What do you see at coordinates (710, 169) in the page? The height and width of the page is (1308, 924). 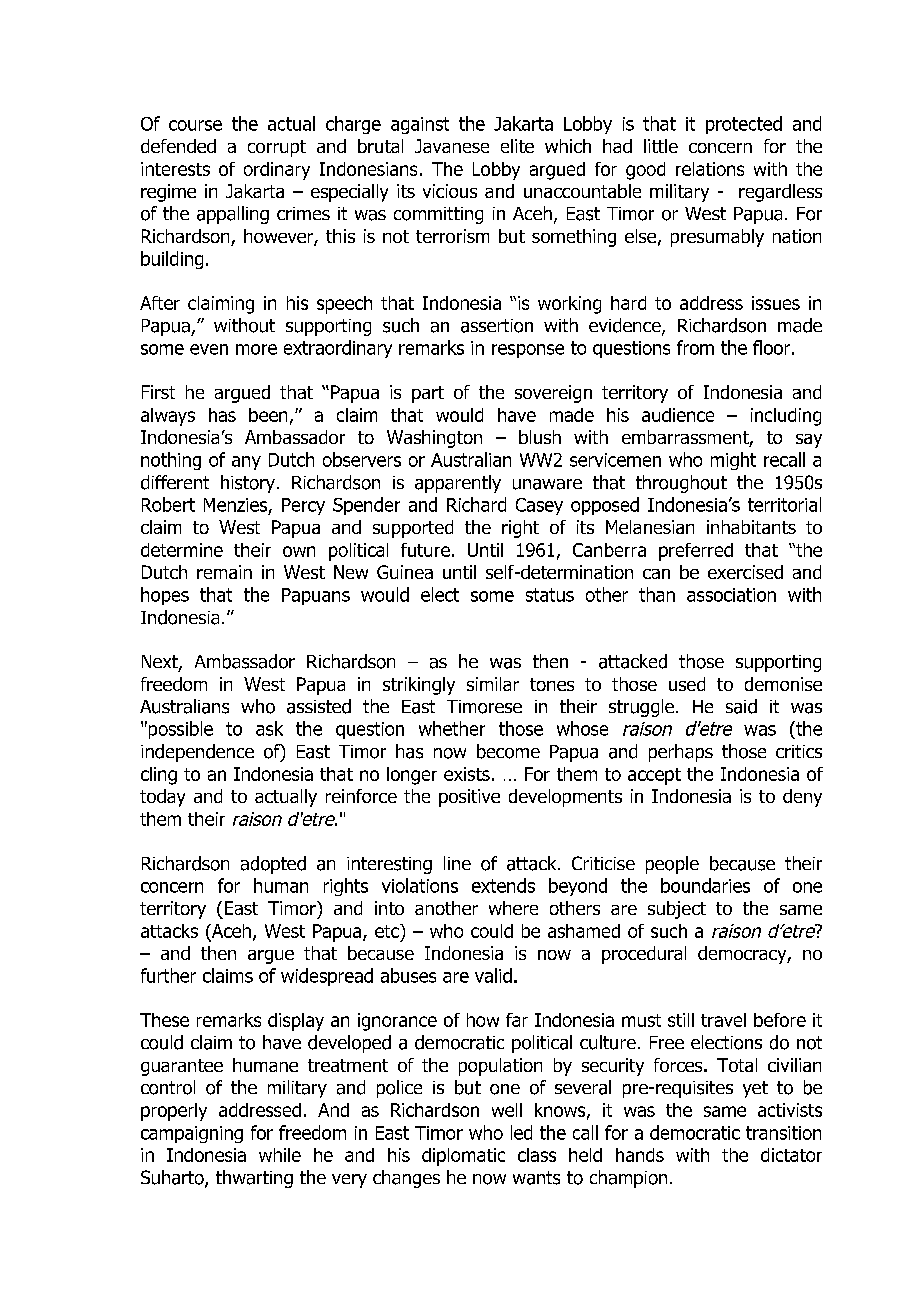 I see `relations` at bounding box center [710, 169].
